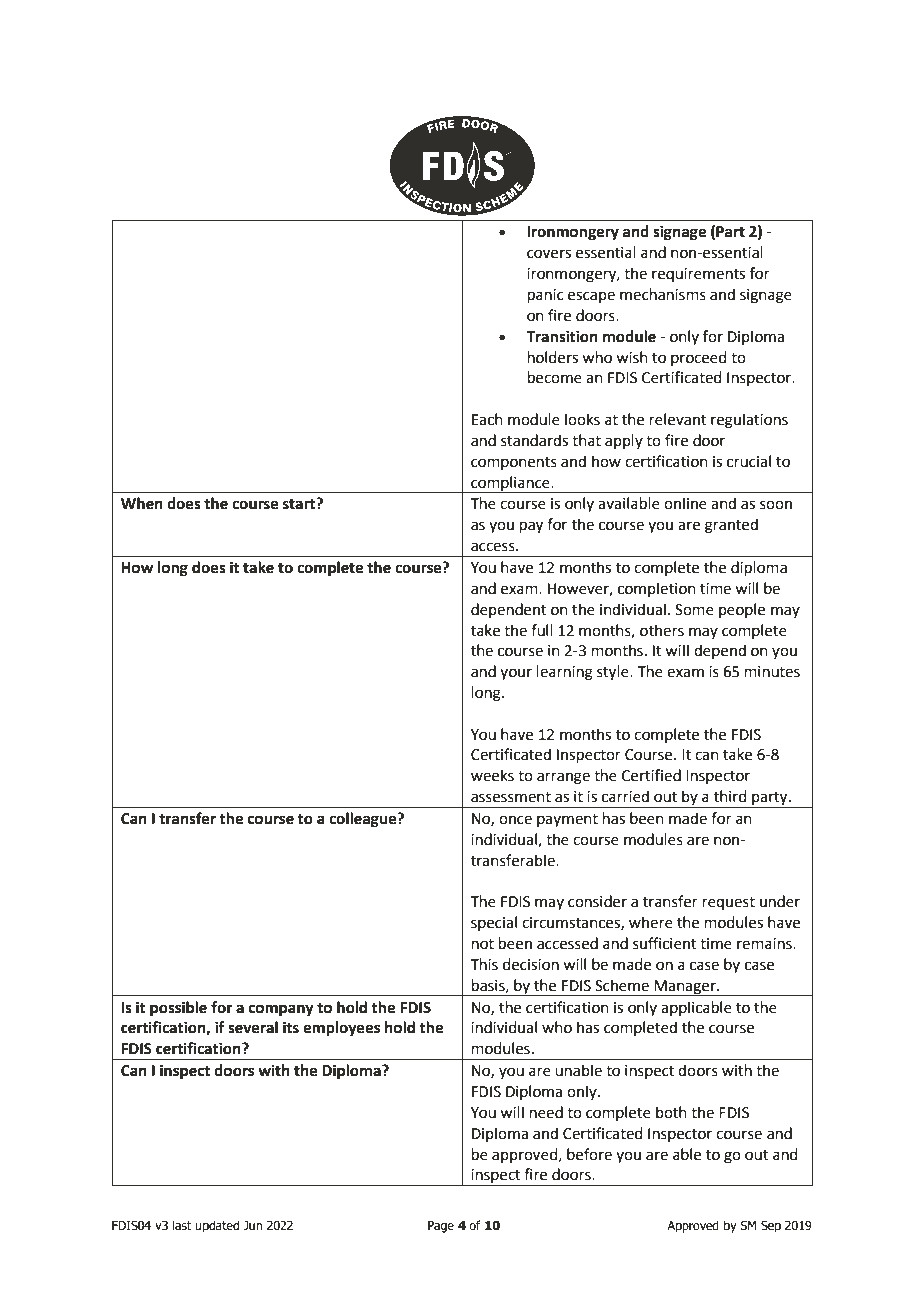 This screenshot has height=1308, width=924. What do you see at coordinates (771, 1226) in the screenshot?
I see `Sep` at bounding box center [771, 1226].
